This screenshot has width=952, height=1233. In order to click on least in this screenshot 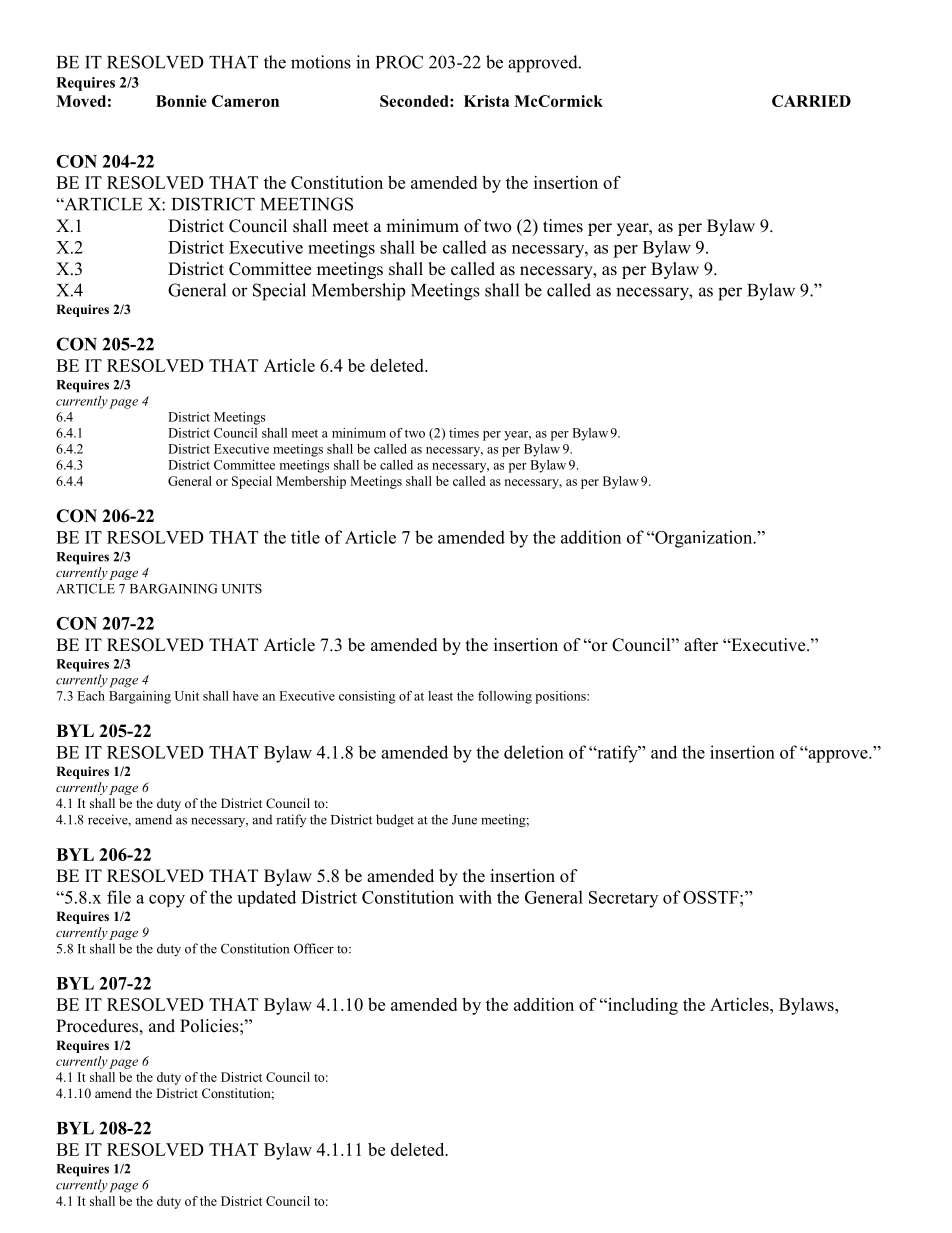, I will do `click(440, 696)`.
